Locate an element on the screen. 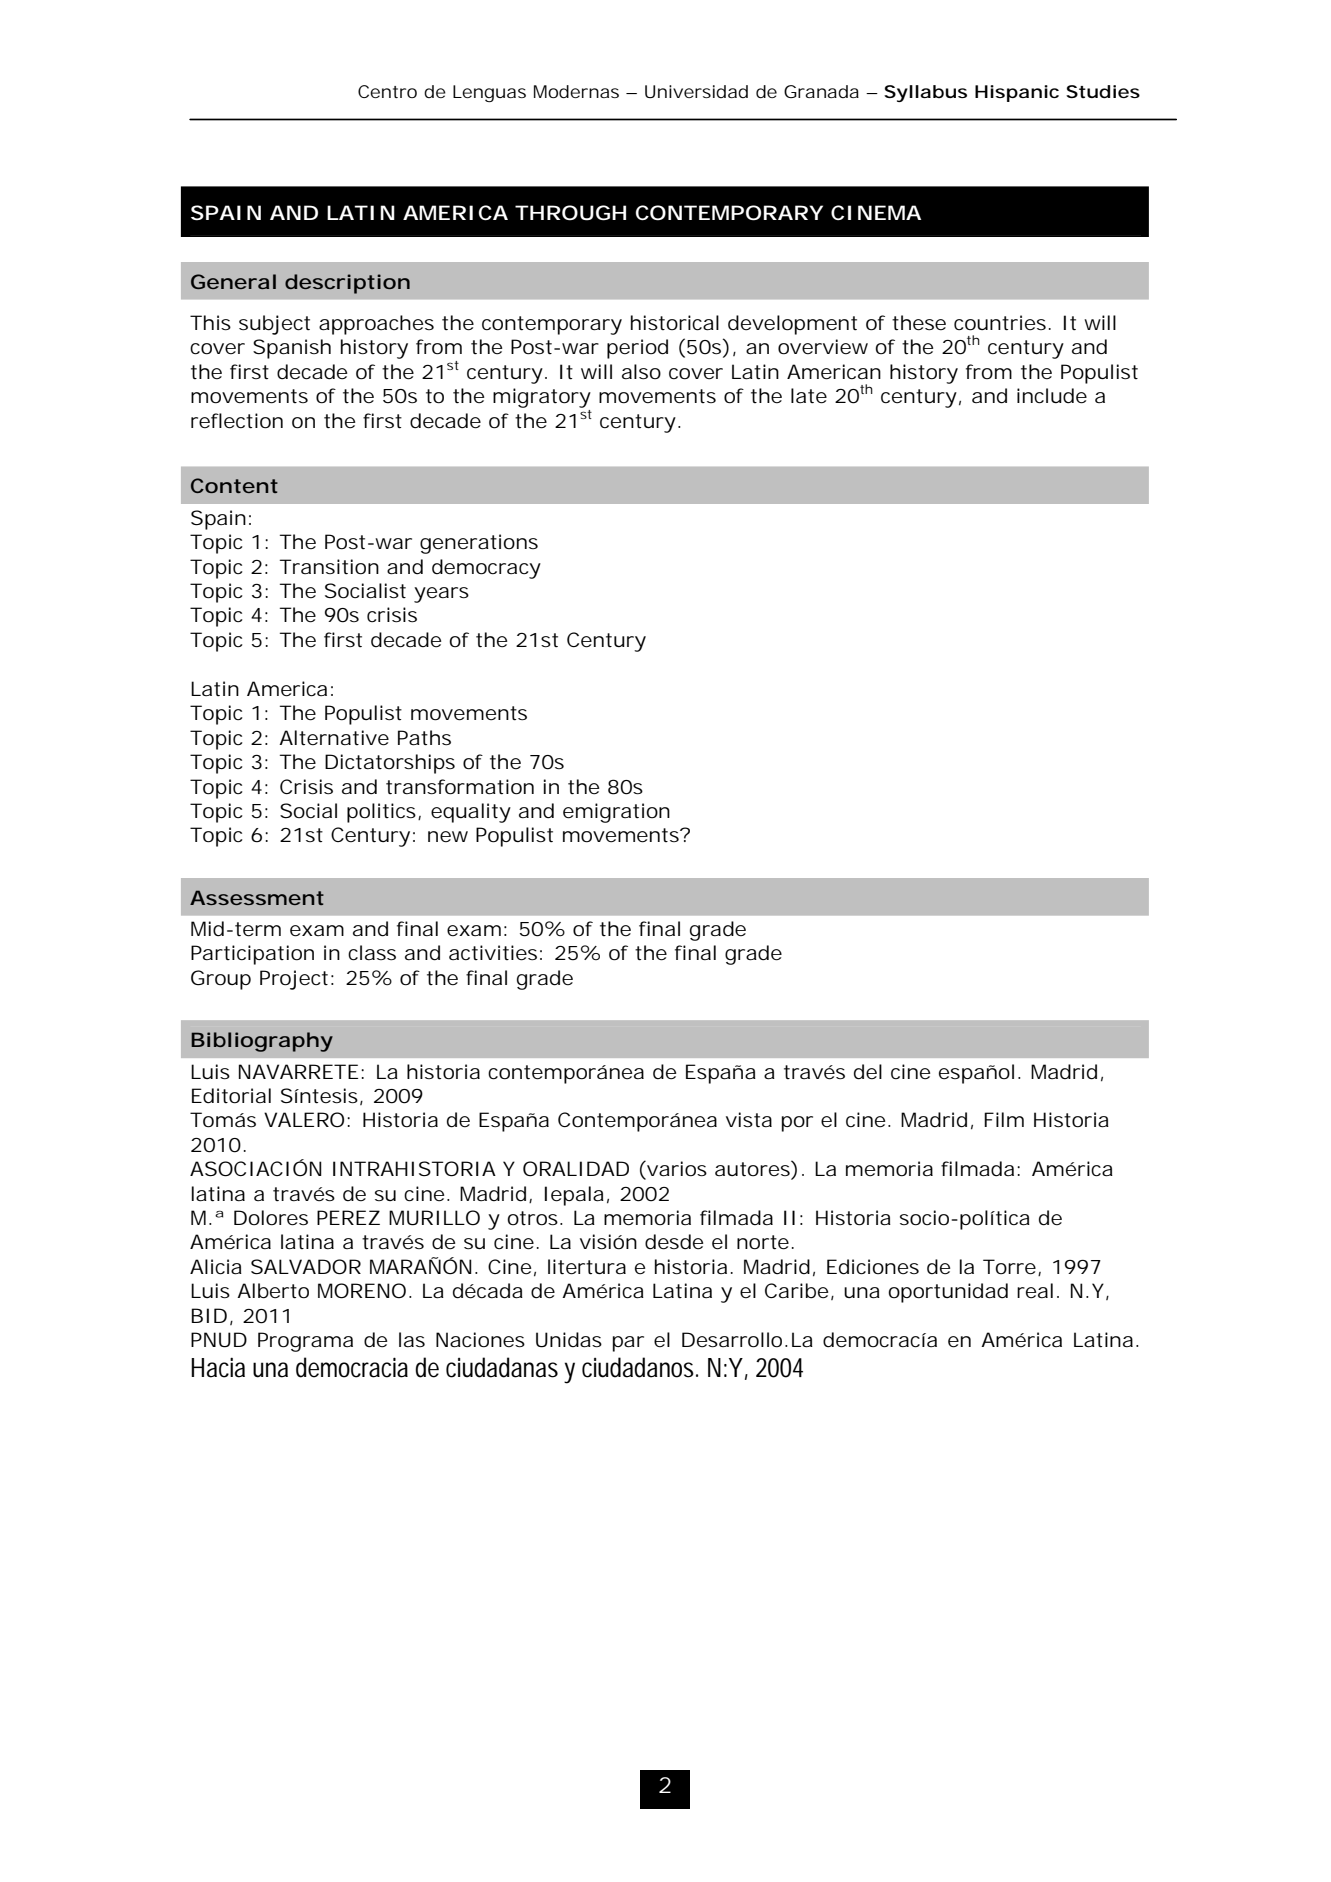 The image size is (1331, 1882). desde is located at coordinates (674, 1242).
